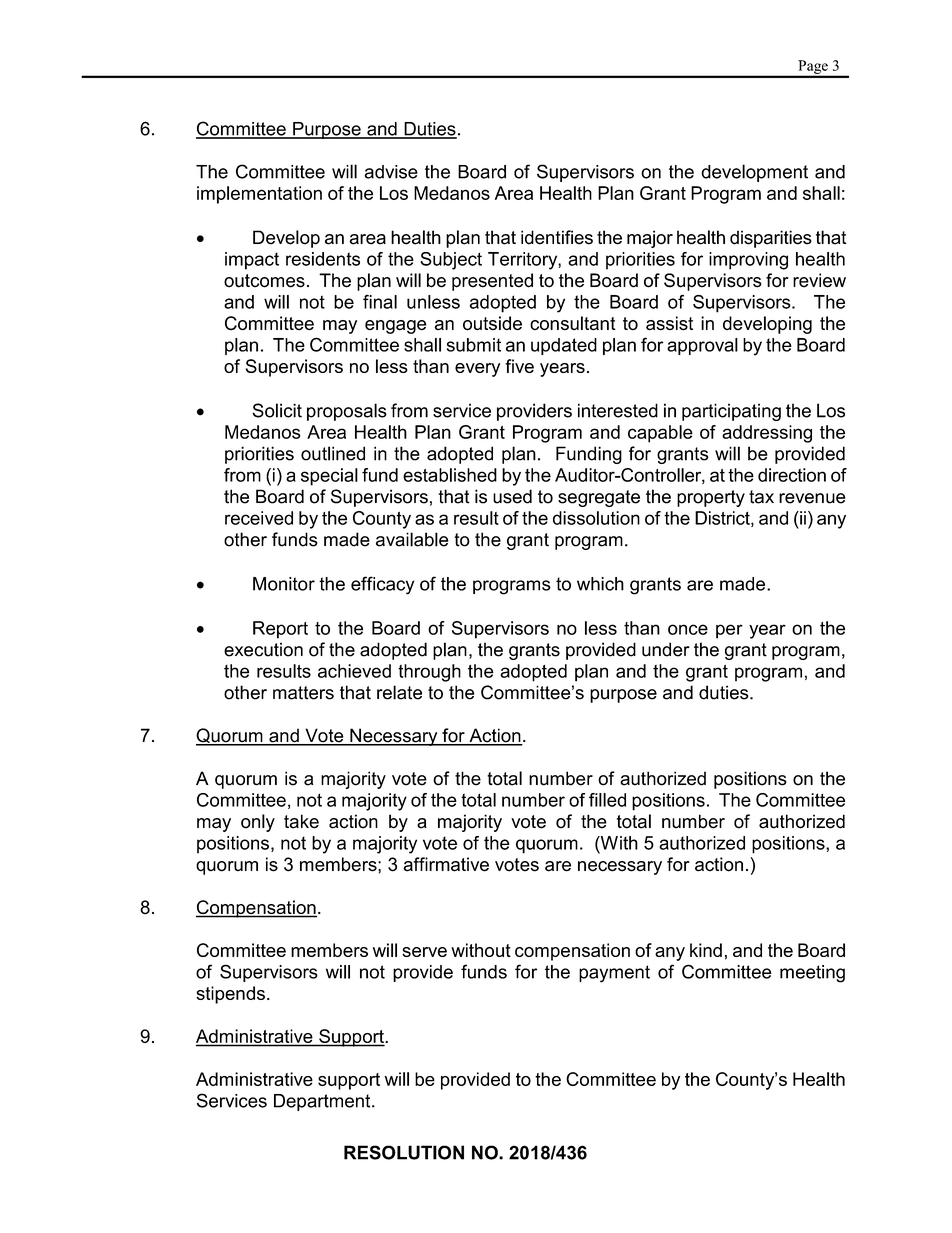 This screenshot has height=1233, width=952. I want to click on Department, so click(323, 1102).
